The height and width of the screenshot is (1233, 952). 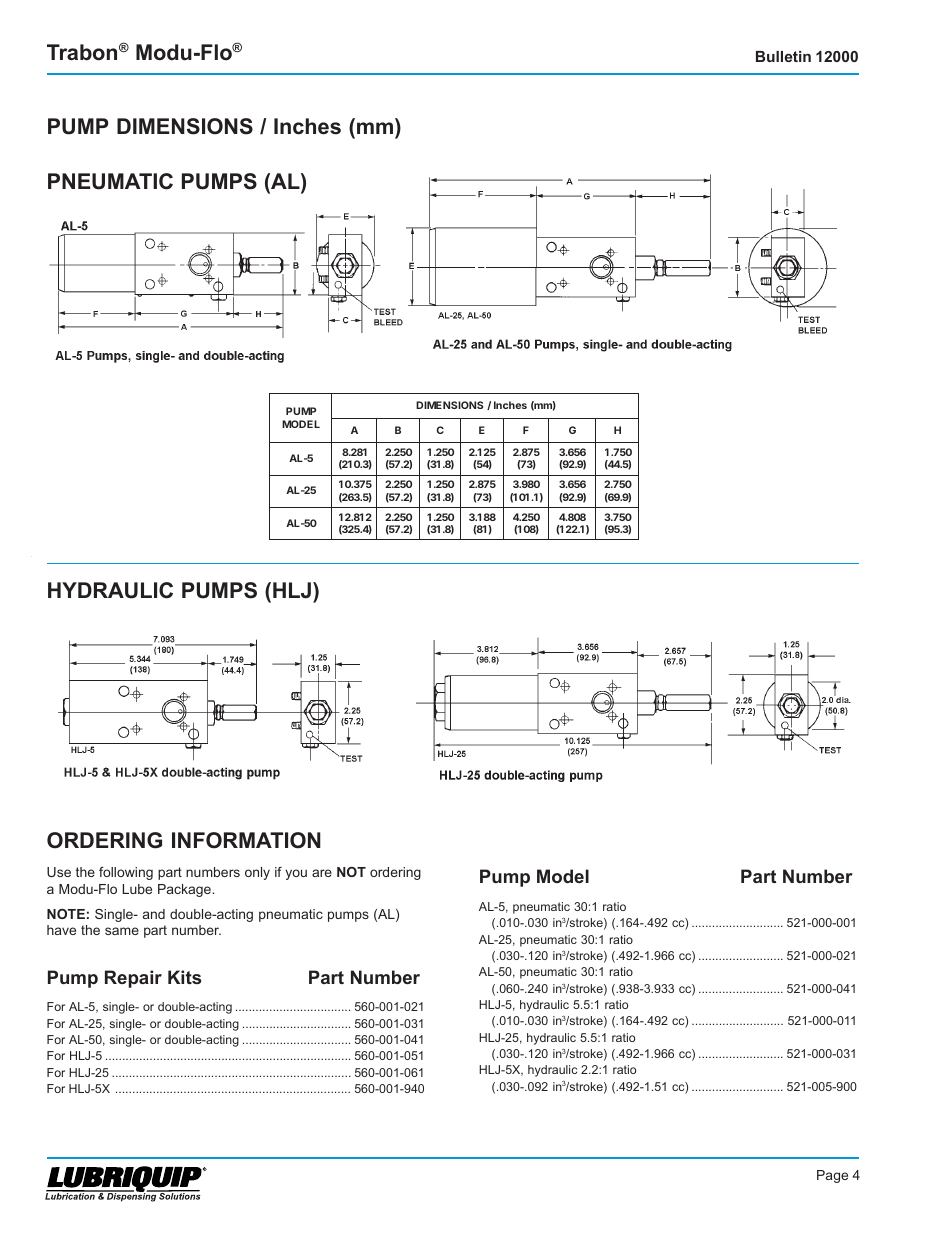 I want to click on Page, so click(x=832, y=1176).
